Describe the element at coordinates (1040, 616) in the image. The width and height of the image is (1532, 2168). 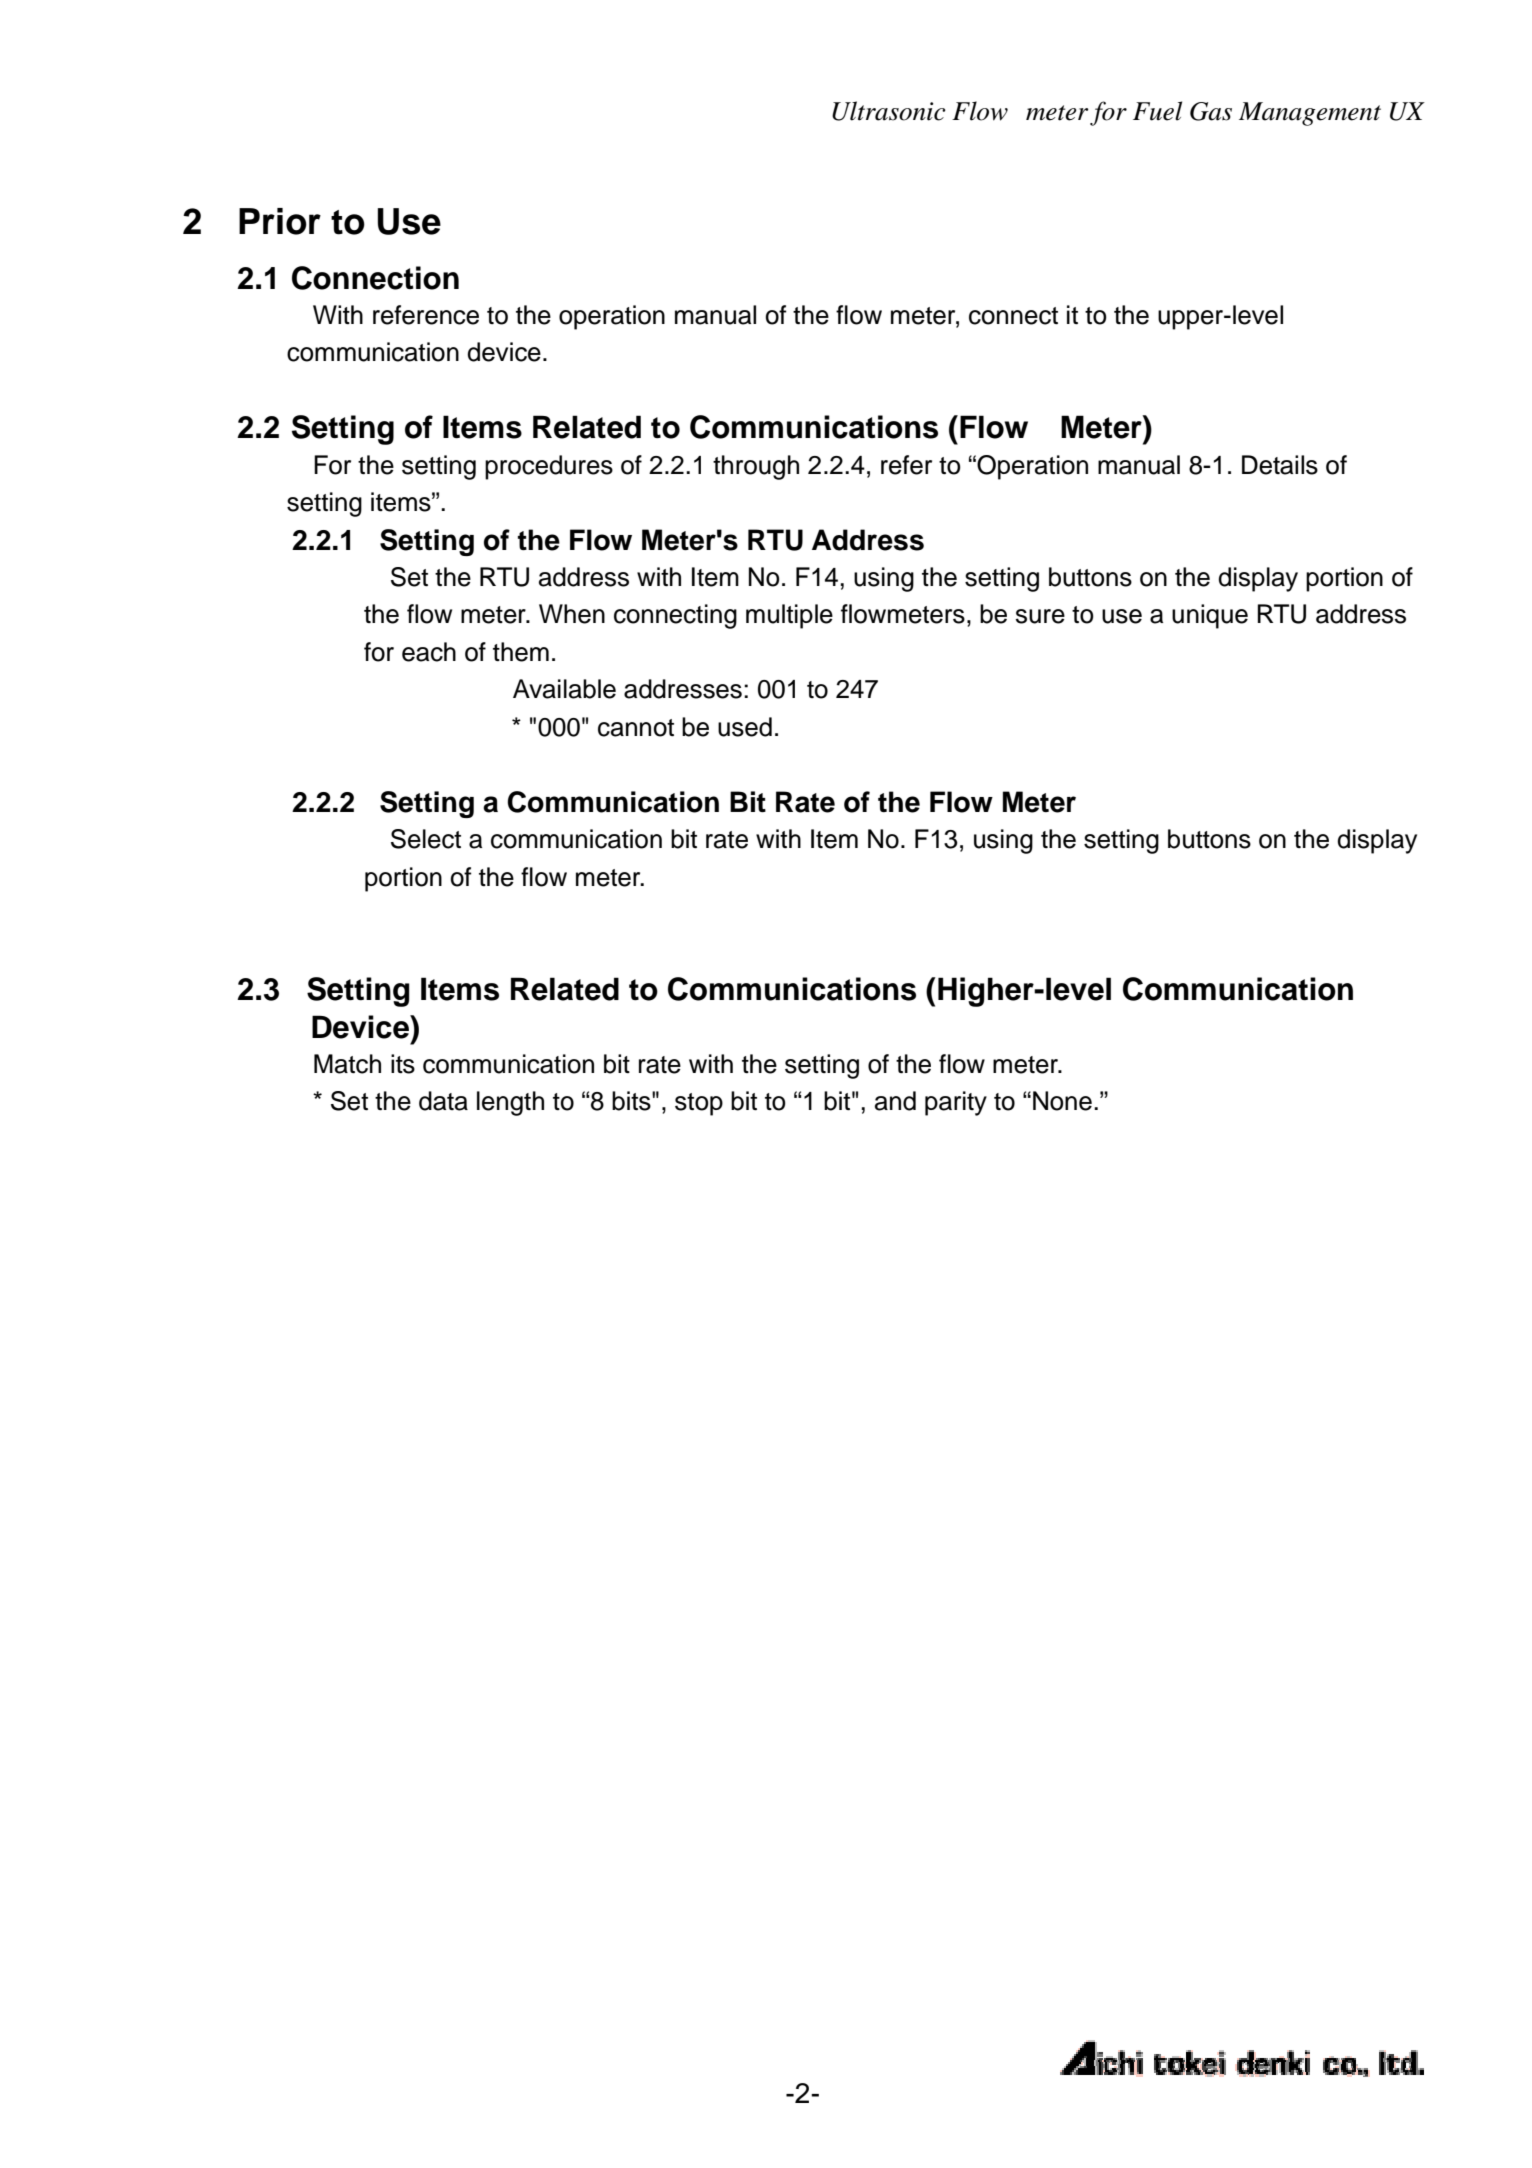
I see `sure` at that location.
